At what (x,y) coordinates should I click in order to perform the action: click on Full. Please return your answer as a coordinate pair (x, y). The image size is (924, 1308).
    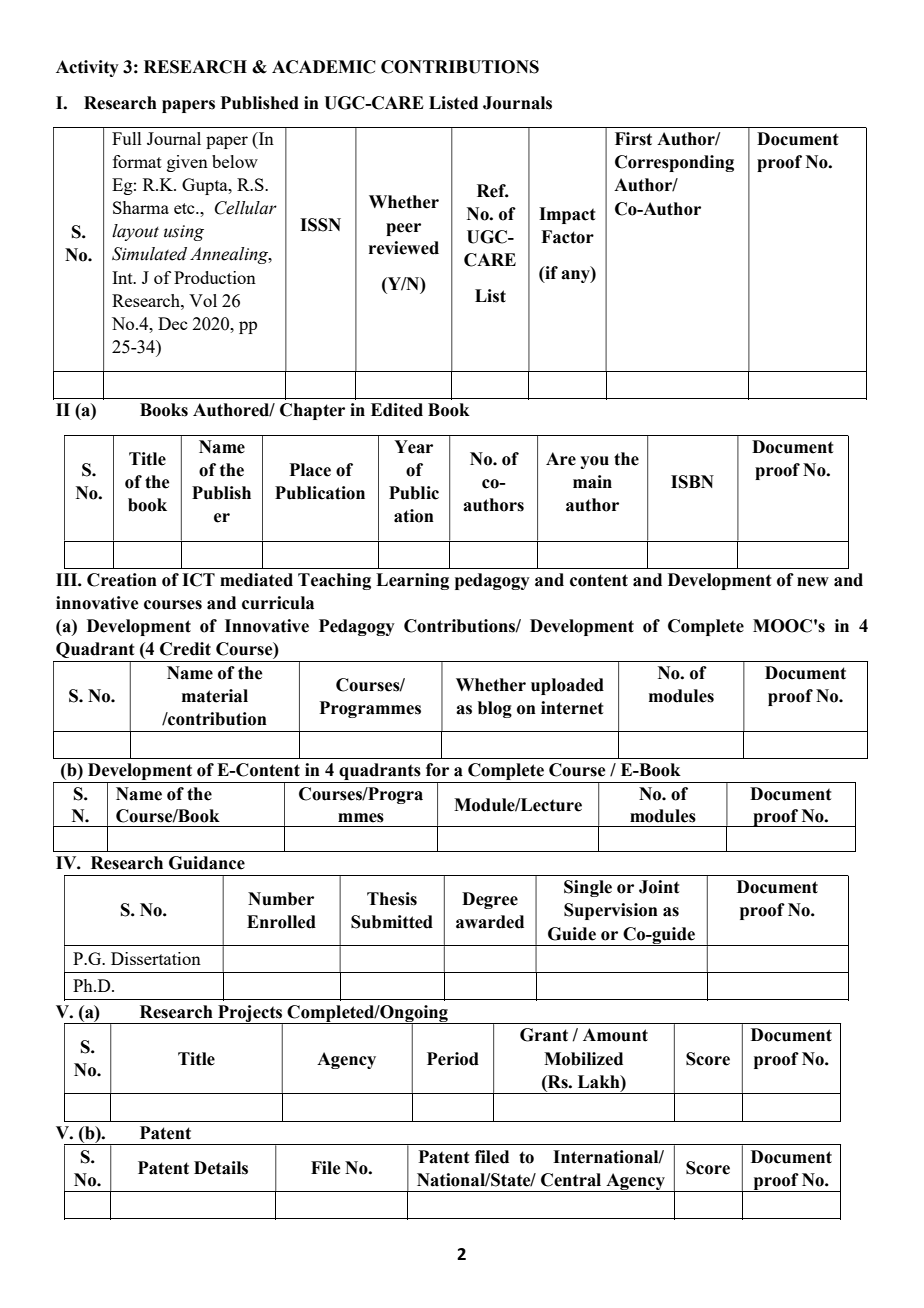
    Looking at the image, I should click on (127, 138).
